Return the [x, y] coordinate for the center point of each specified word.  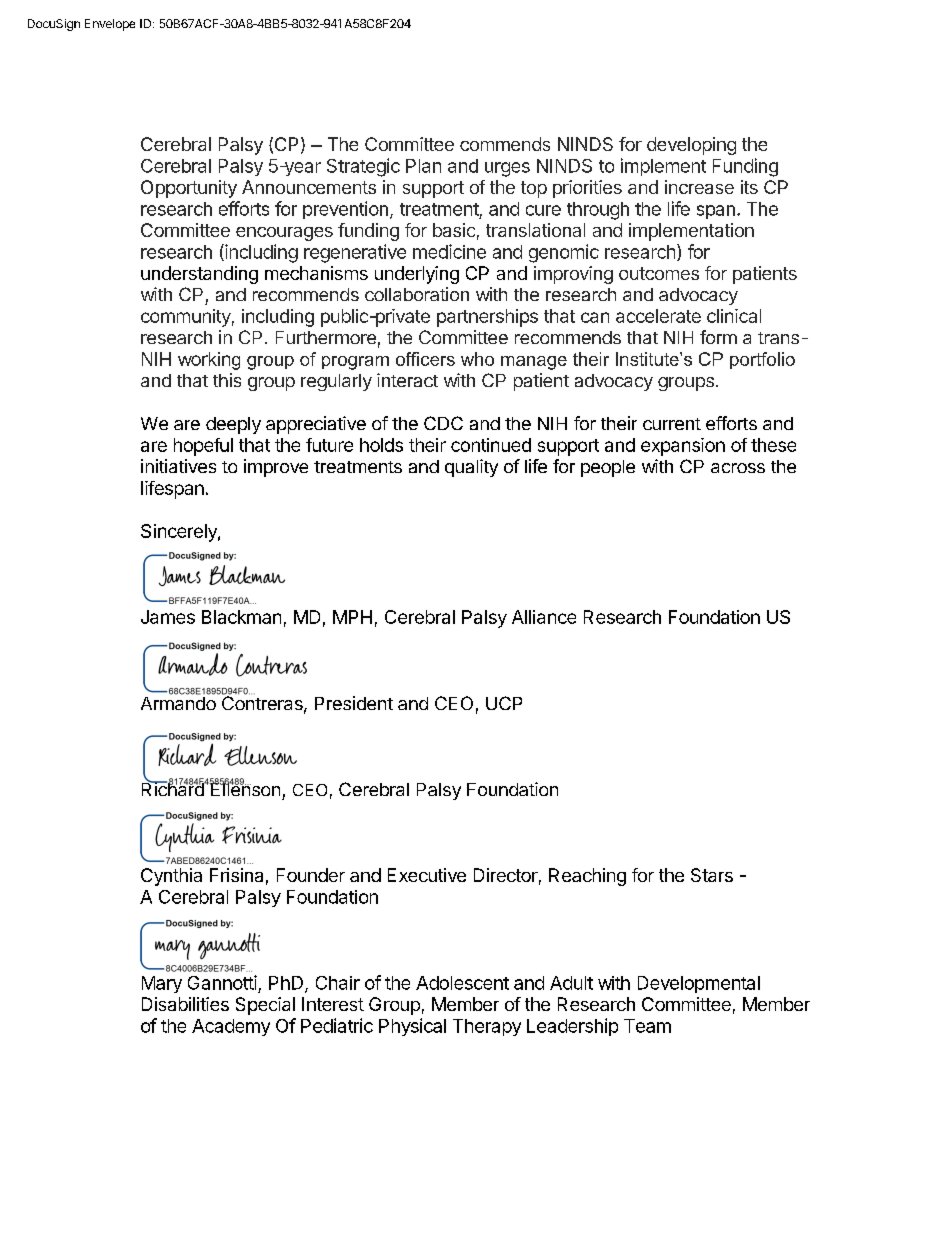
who [477, 359]
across [738, 468]
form [718, 337]
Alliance [544, 617]
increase [699, 187]
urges [507, 169]
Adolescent [462, 983]
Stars [712, 875]
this [227, 380]
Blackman [241, 617]
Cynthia [171, 877]
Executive [427, 875]
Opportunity [189, 189]
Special [265, 1006]
